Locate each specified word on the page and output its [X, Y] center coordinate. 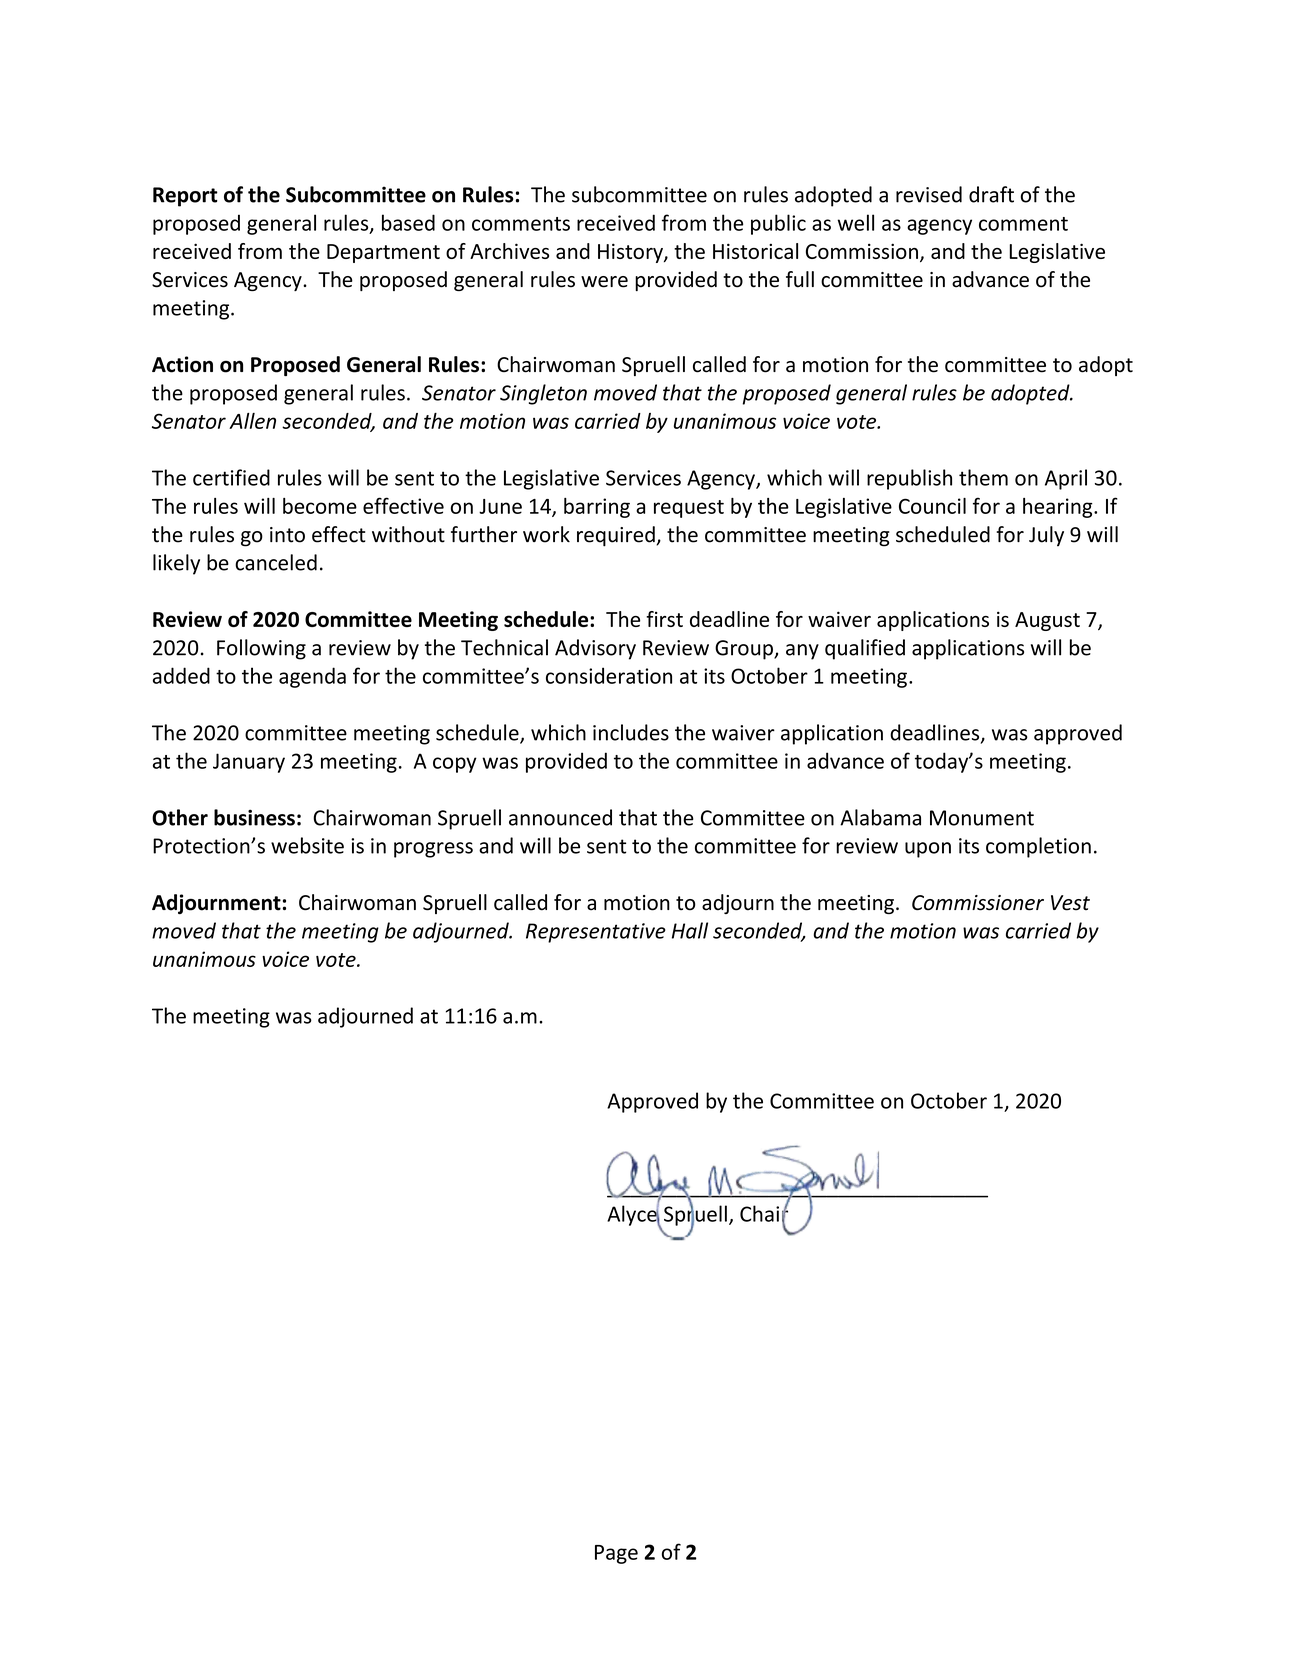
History [631, 253]
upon [928, 850]
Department [383, 253]
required [617, 536]
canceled [276, 562]
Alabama [880, 817]
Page [616, 1554]
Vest [1070, 903]
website [307, 845]
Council [932, 506]
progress [433, 850]
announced [560, 817]
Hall [690, 930]
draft [991, 194]
